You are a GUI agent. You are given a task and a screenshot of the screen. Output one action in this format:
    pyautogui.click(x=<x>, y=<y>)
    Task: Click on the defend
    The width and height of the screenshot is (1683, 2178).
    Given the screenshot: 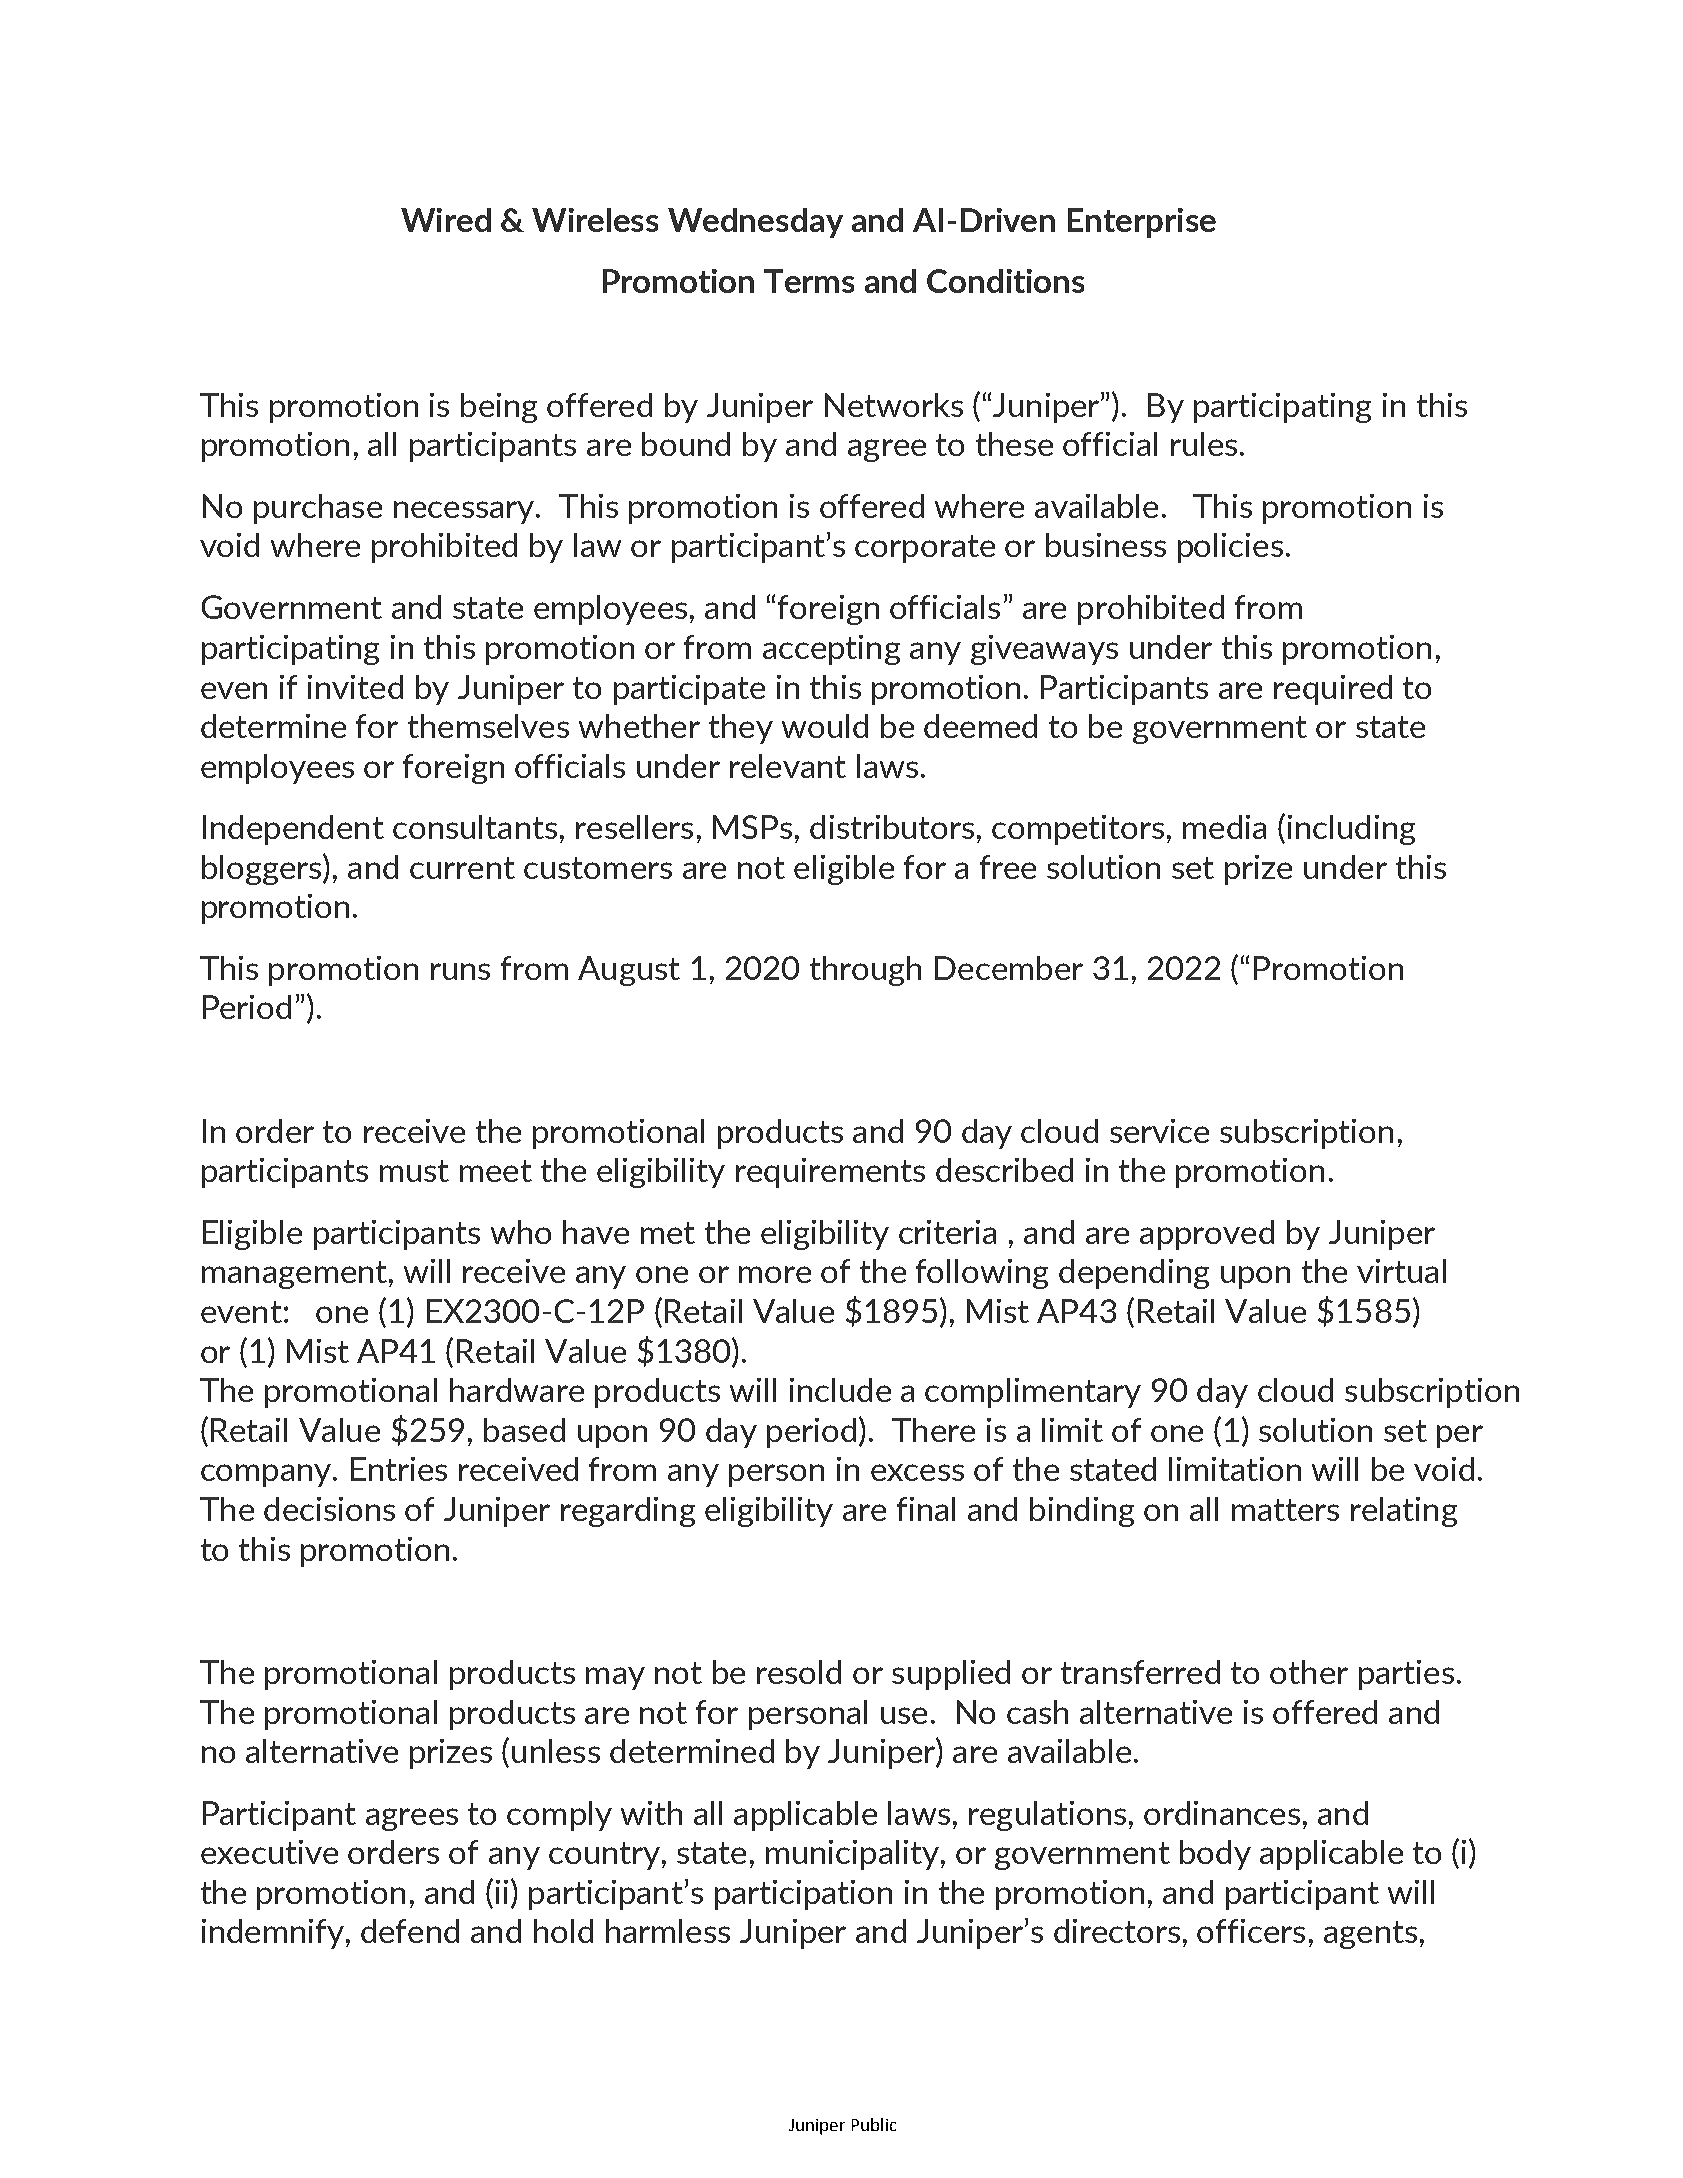 What is the action you would take?
    pyautogui.click(x=410, y=1931)
